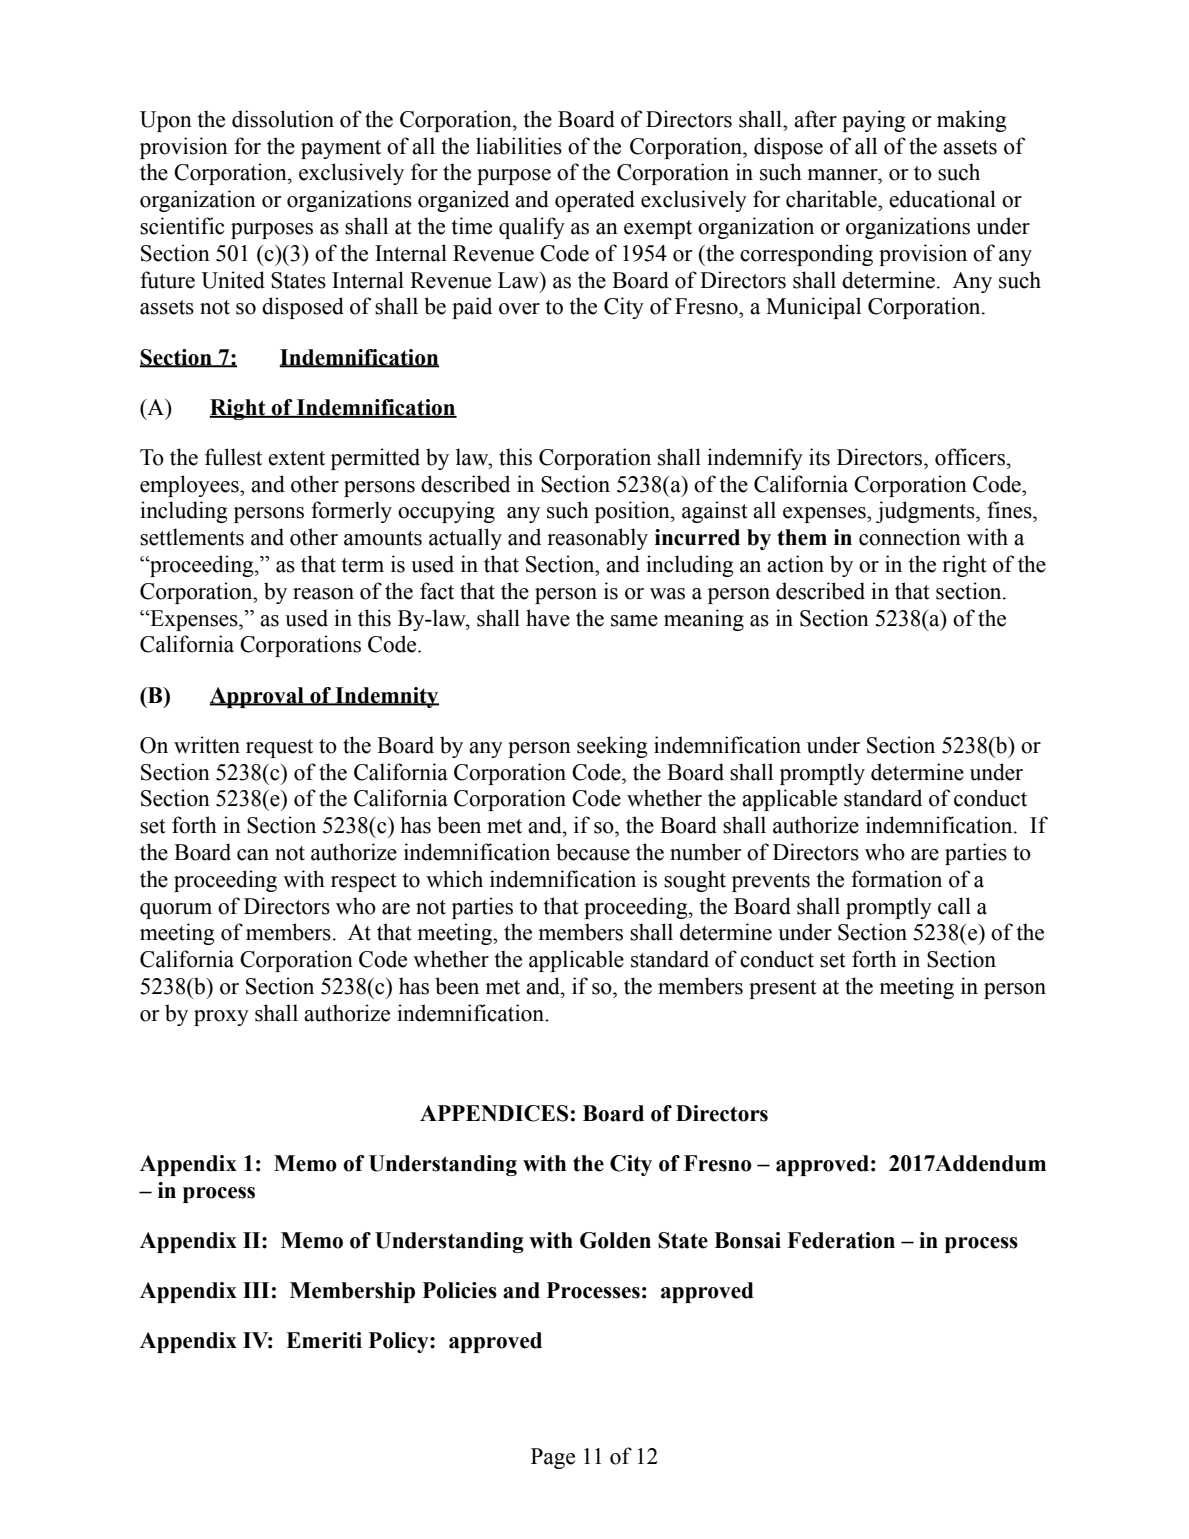  I want to click on Federation, so click(841, 1240).
